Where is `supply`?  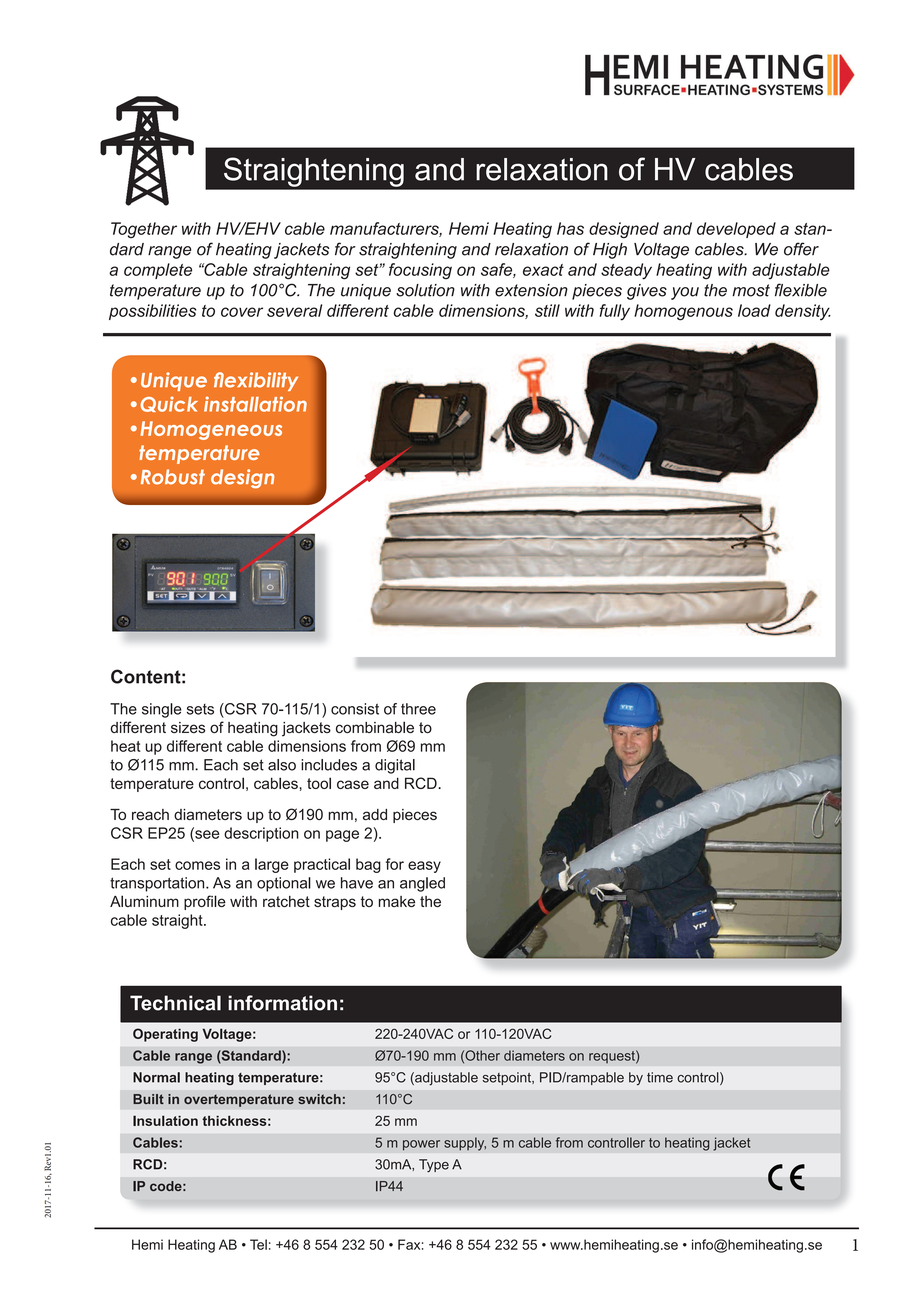
supply is located at coordinates (465, 1144).
